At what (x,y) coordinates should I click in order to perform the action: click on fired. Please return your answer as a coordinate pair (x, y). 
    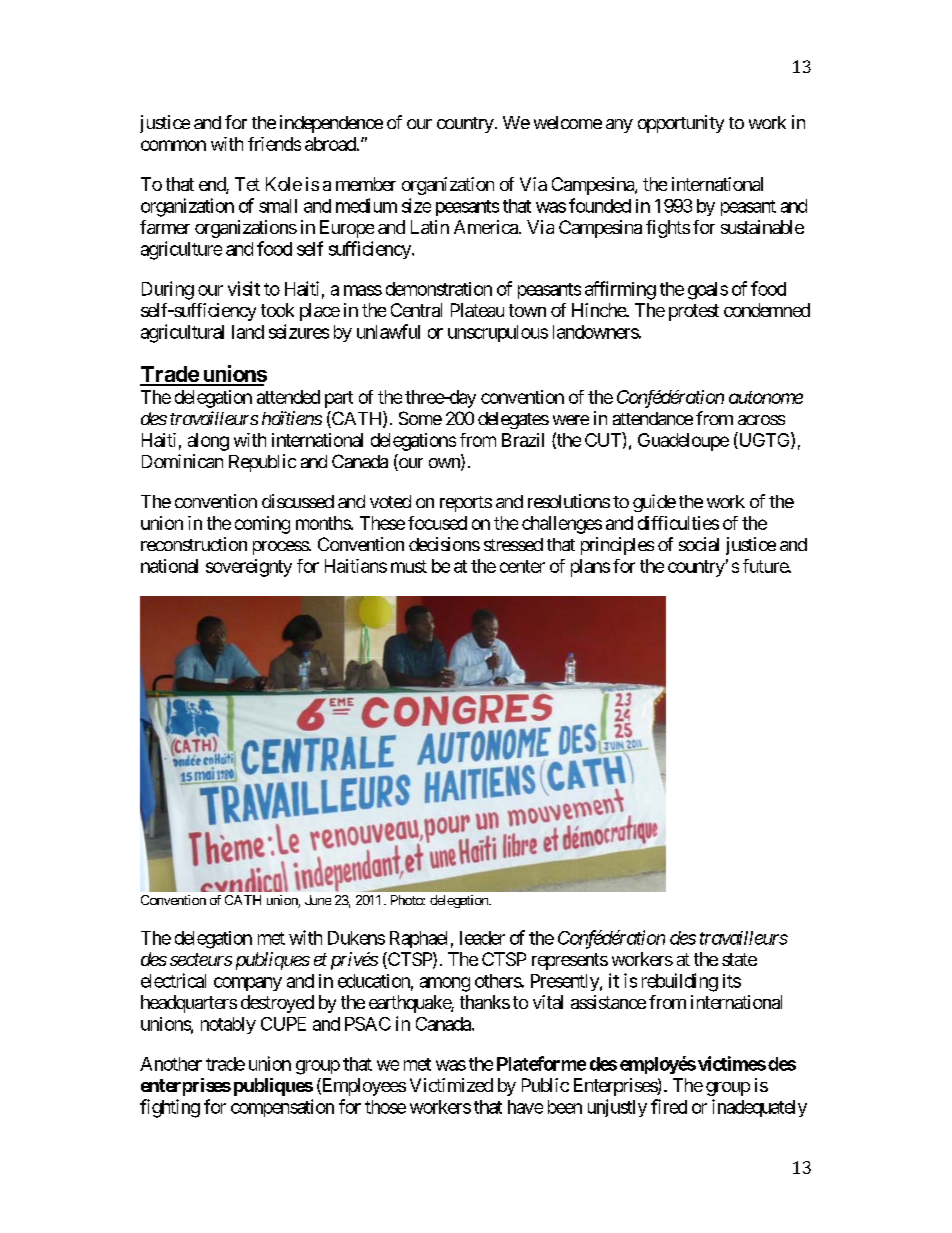
    Looking at the image, I should click on (669, 1106).
